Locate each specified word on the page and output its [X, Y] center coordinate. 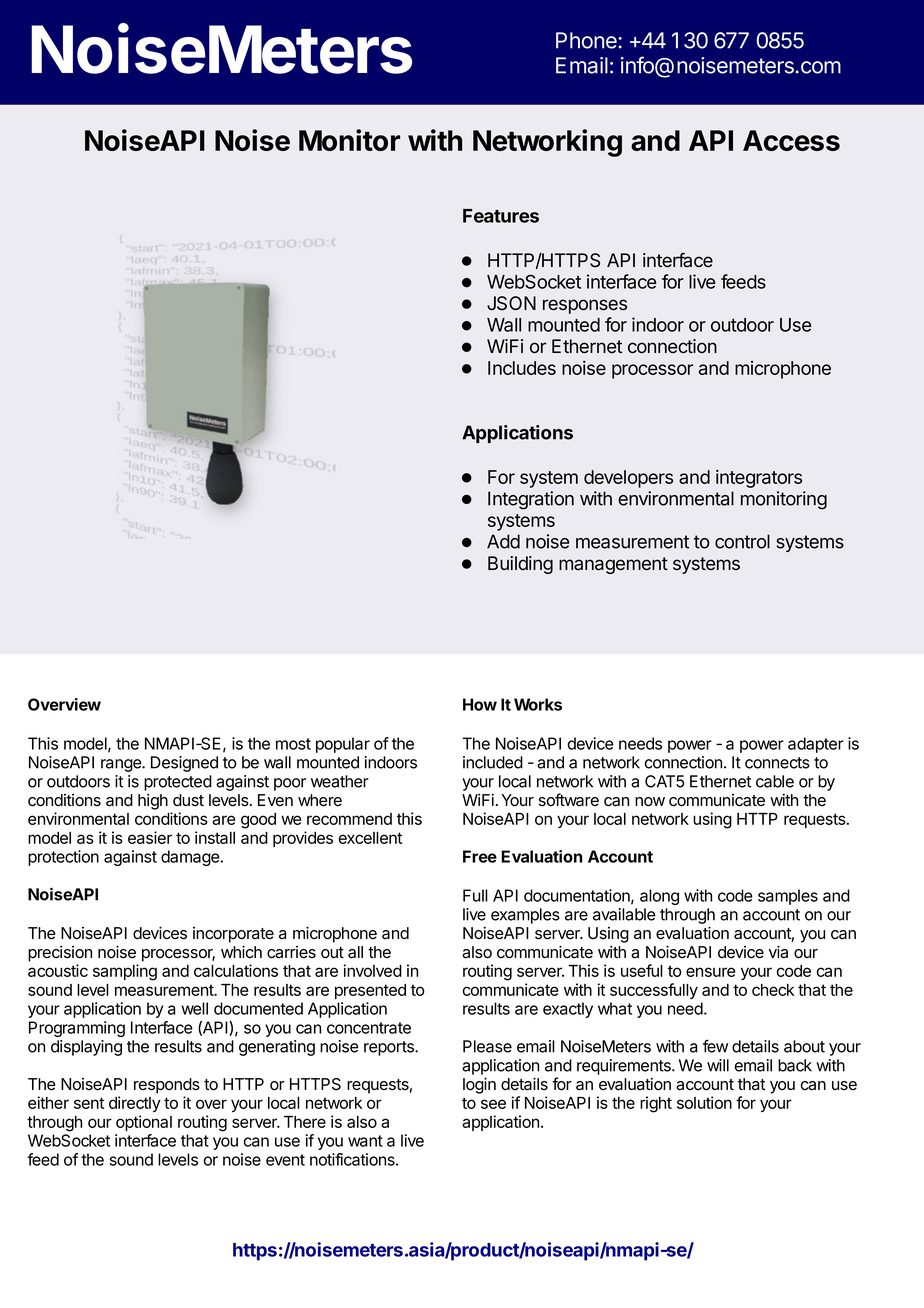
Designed [184, 764]
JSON [511, 303]
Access [791, 140]
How [480, 704]
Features [501, 216]
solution [704, 1102]
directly [135, 1104]
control [742, 541]
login [479, 1085]
